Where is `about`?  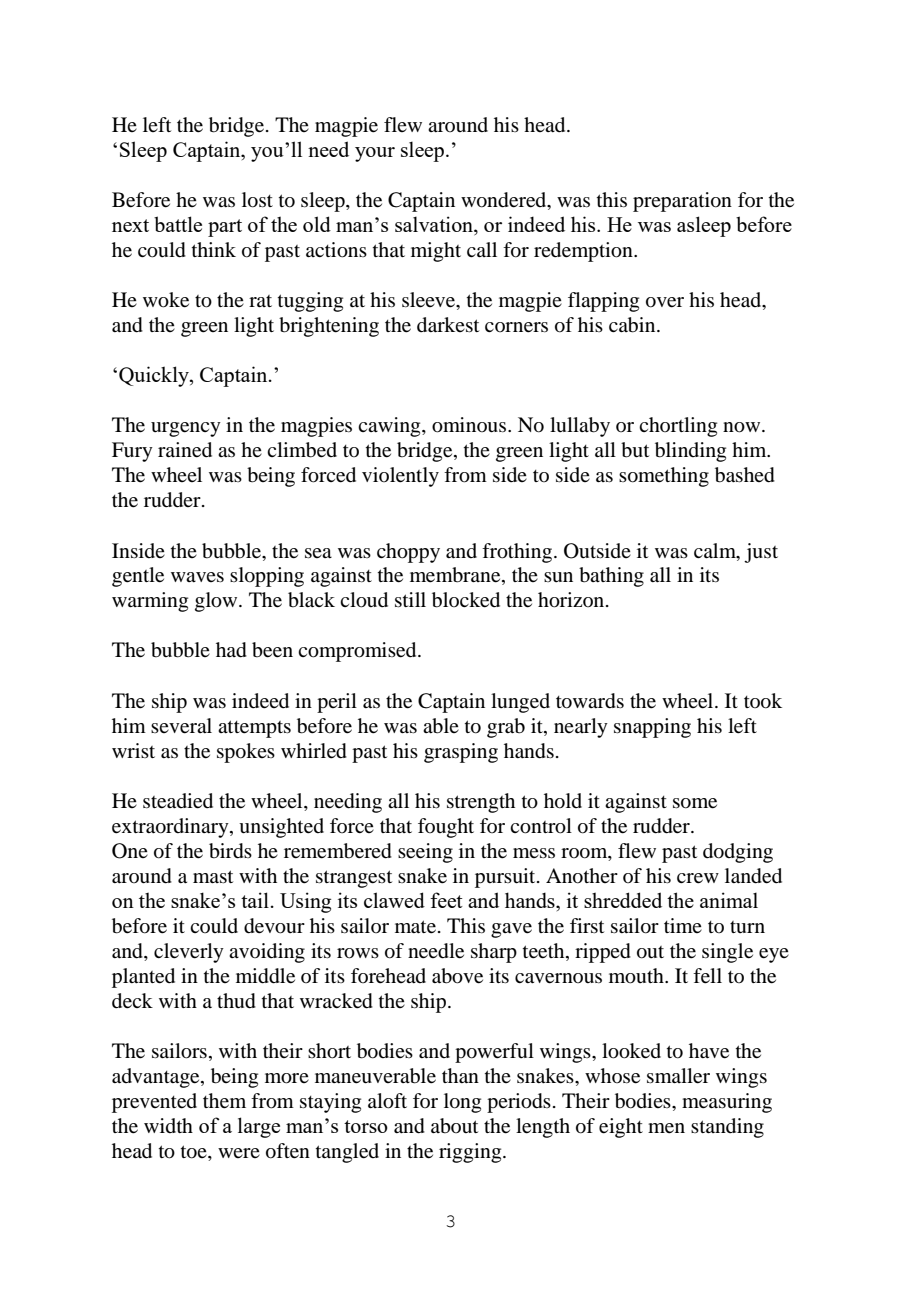
about is located at coordinates (454, 1126).
